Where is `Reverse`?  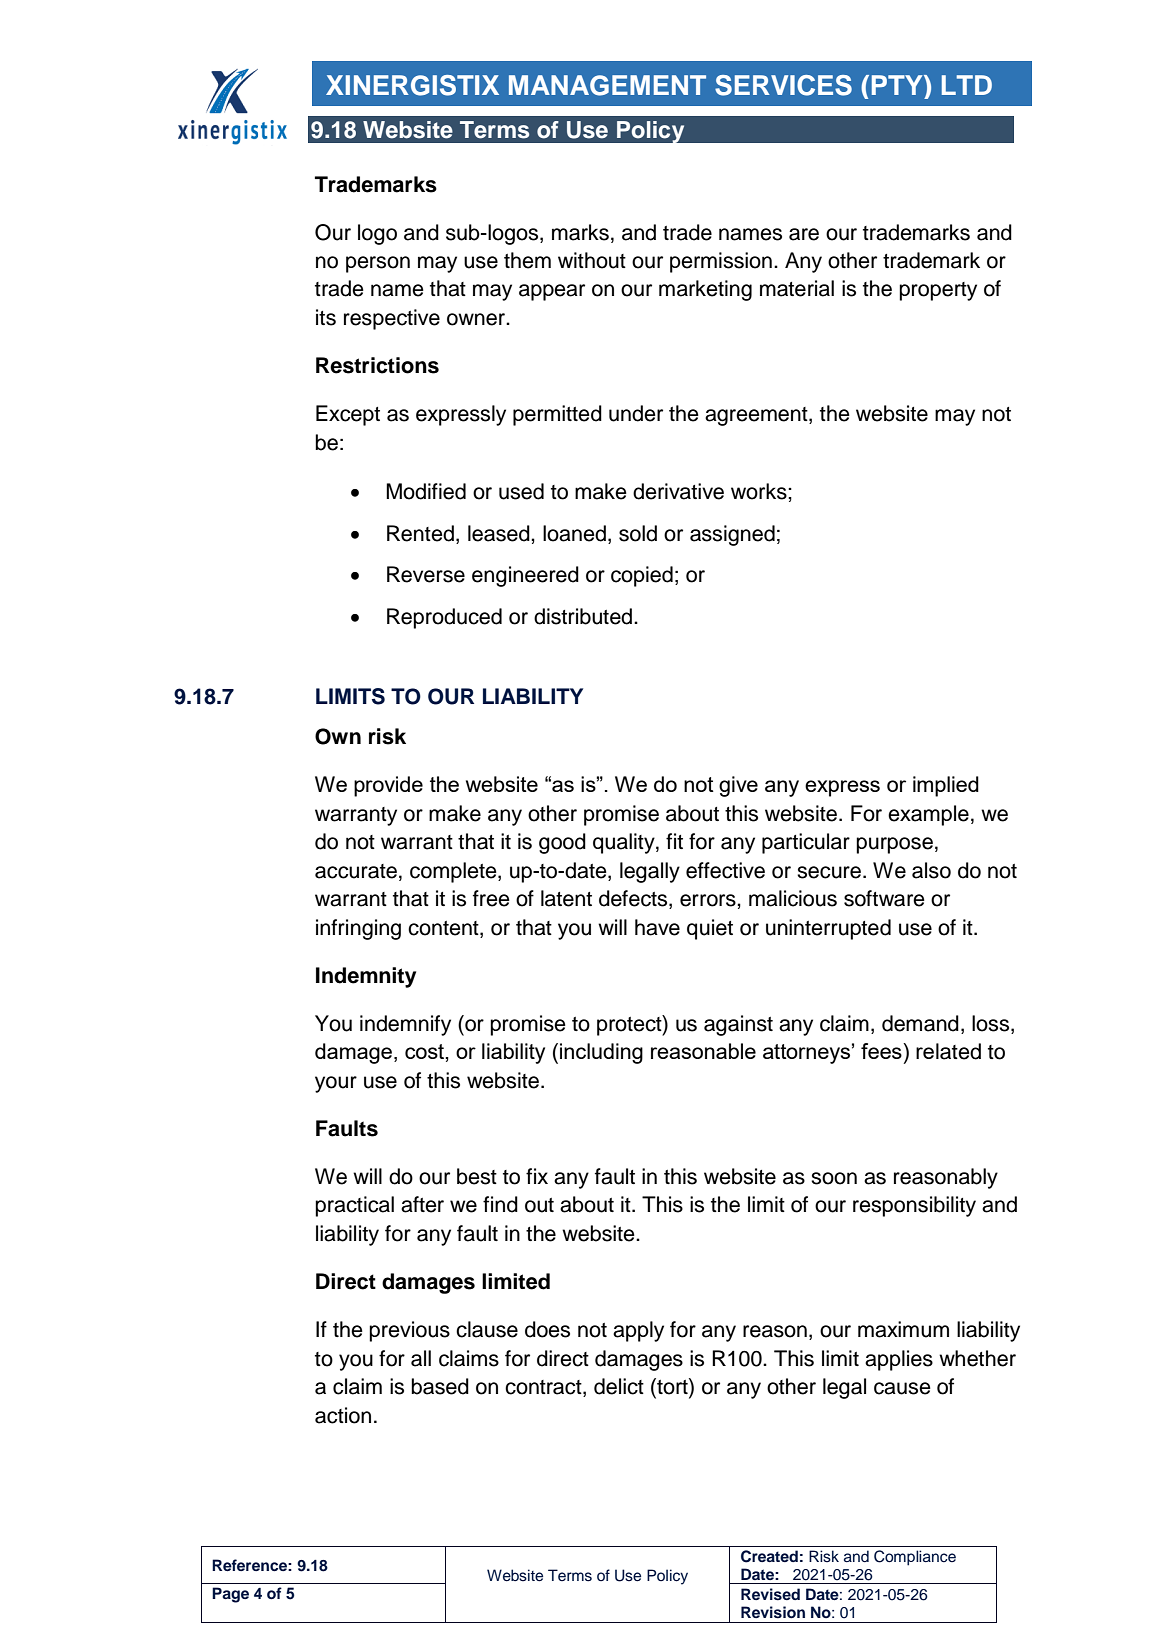
Reverse is located at coordinates (426, 574).
